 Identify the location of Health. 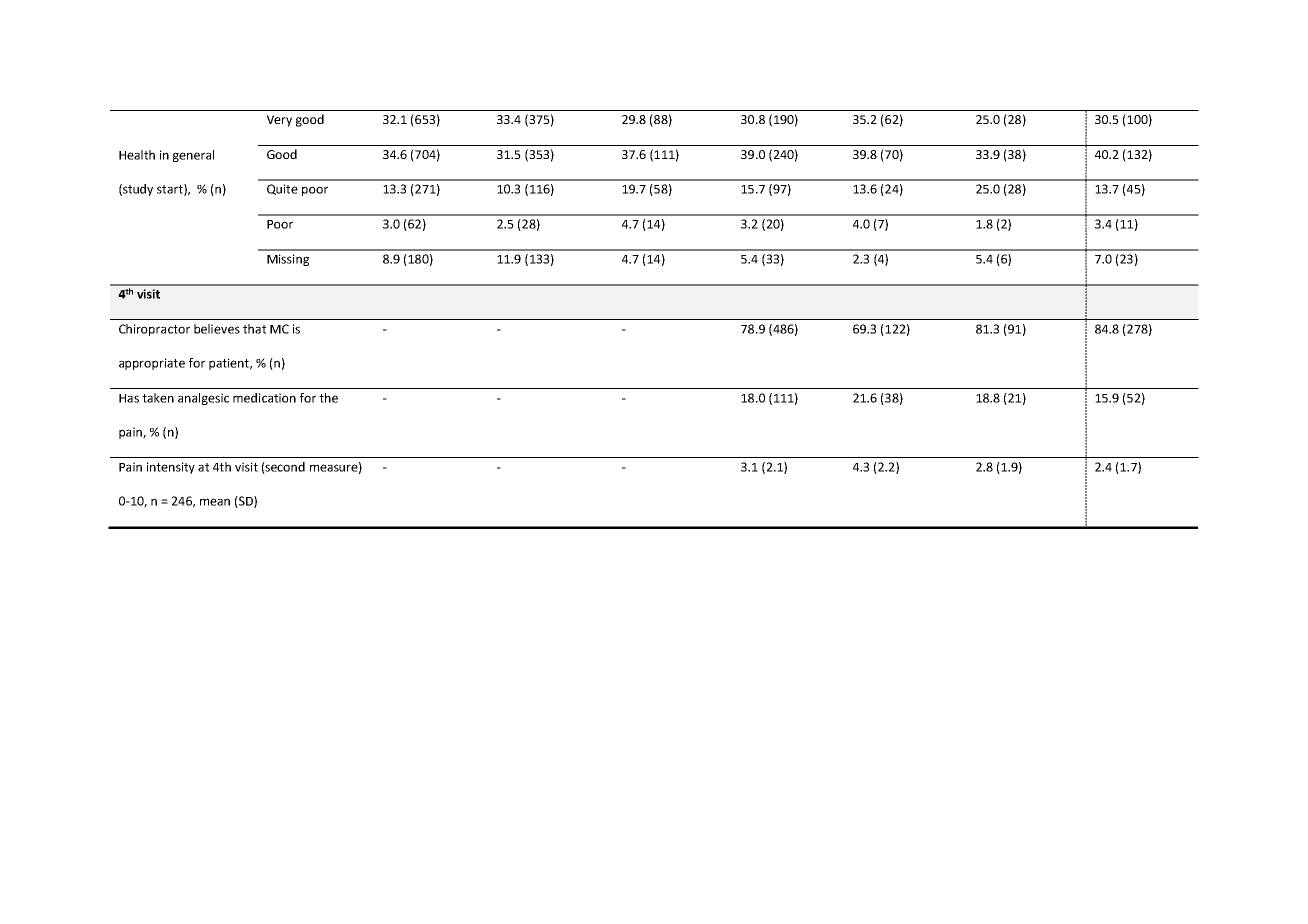
(137, 155).
